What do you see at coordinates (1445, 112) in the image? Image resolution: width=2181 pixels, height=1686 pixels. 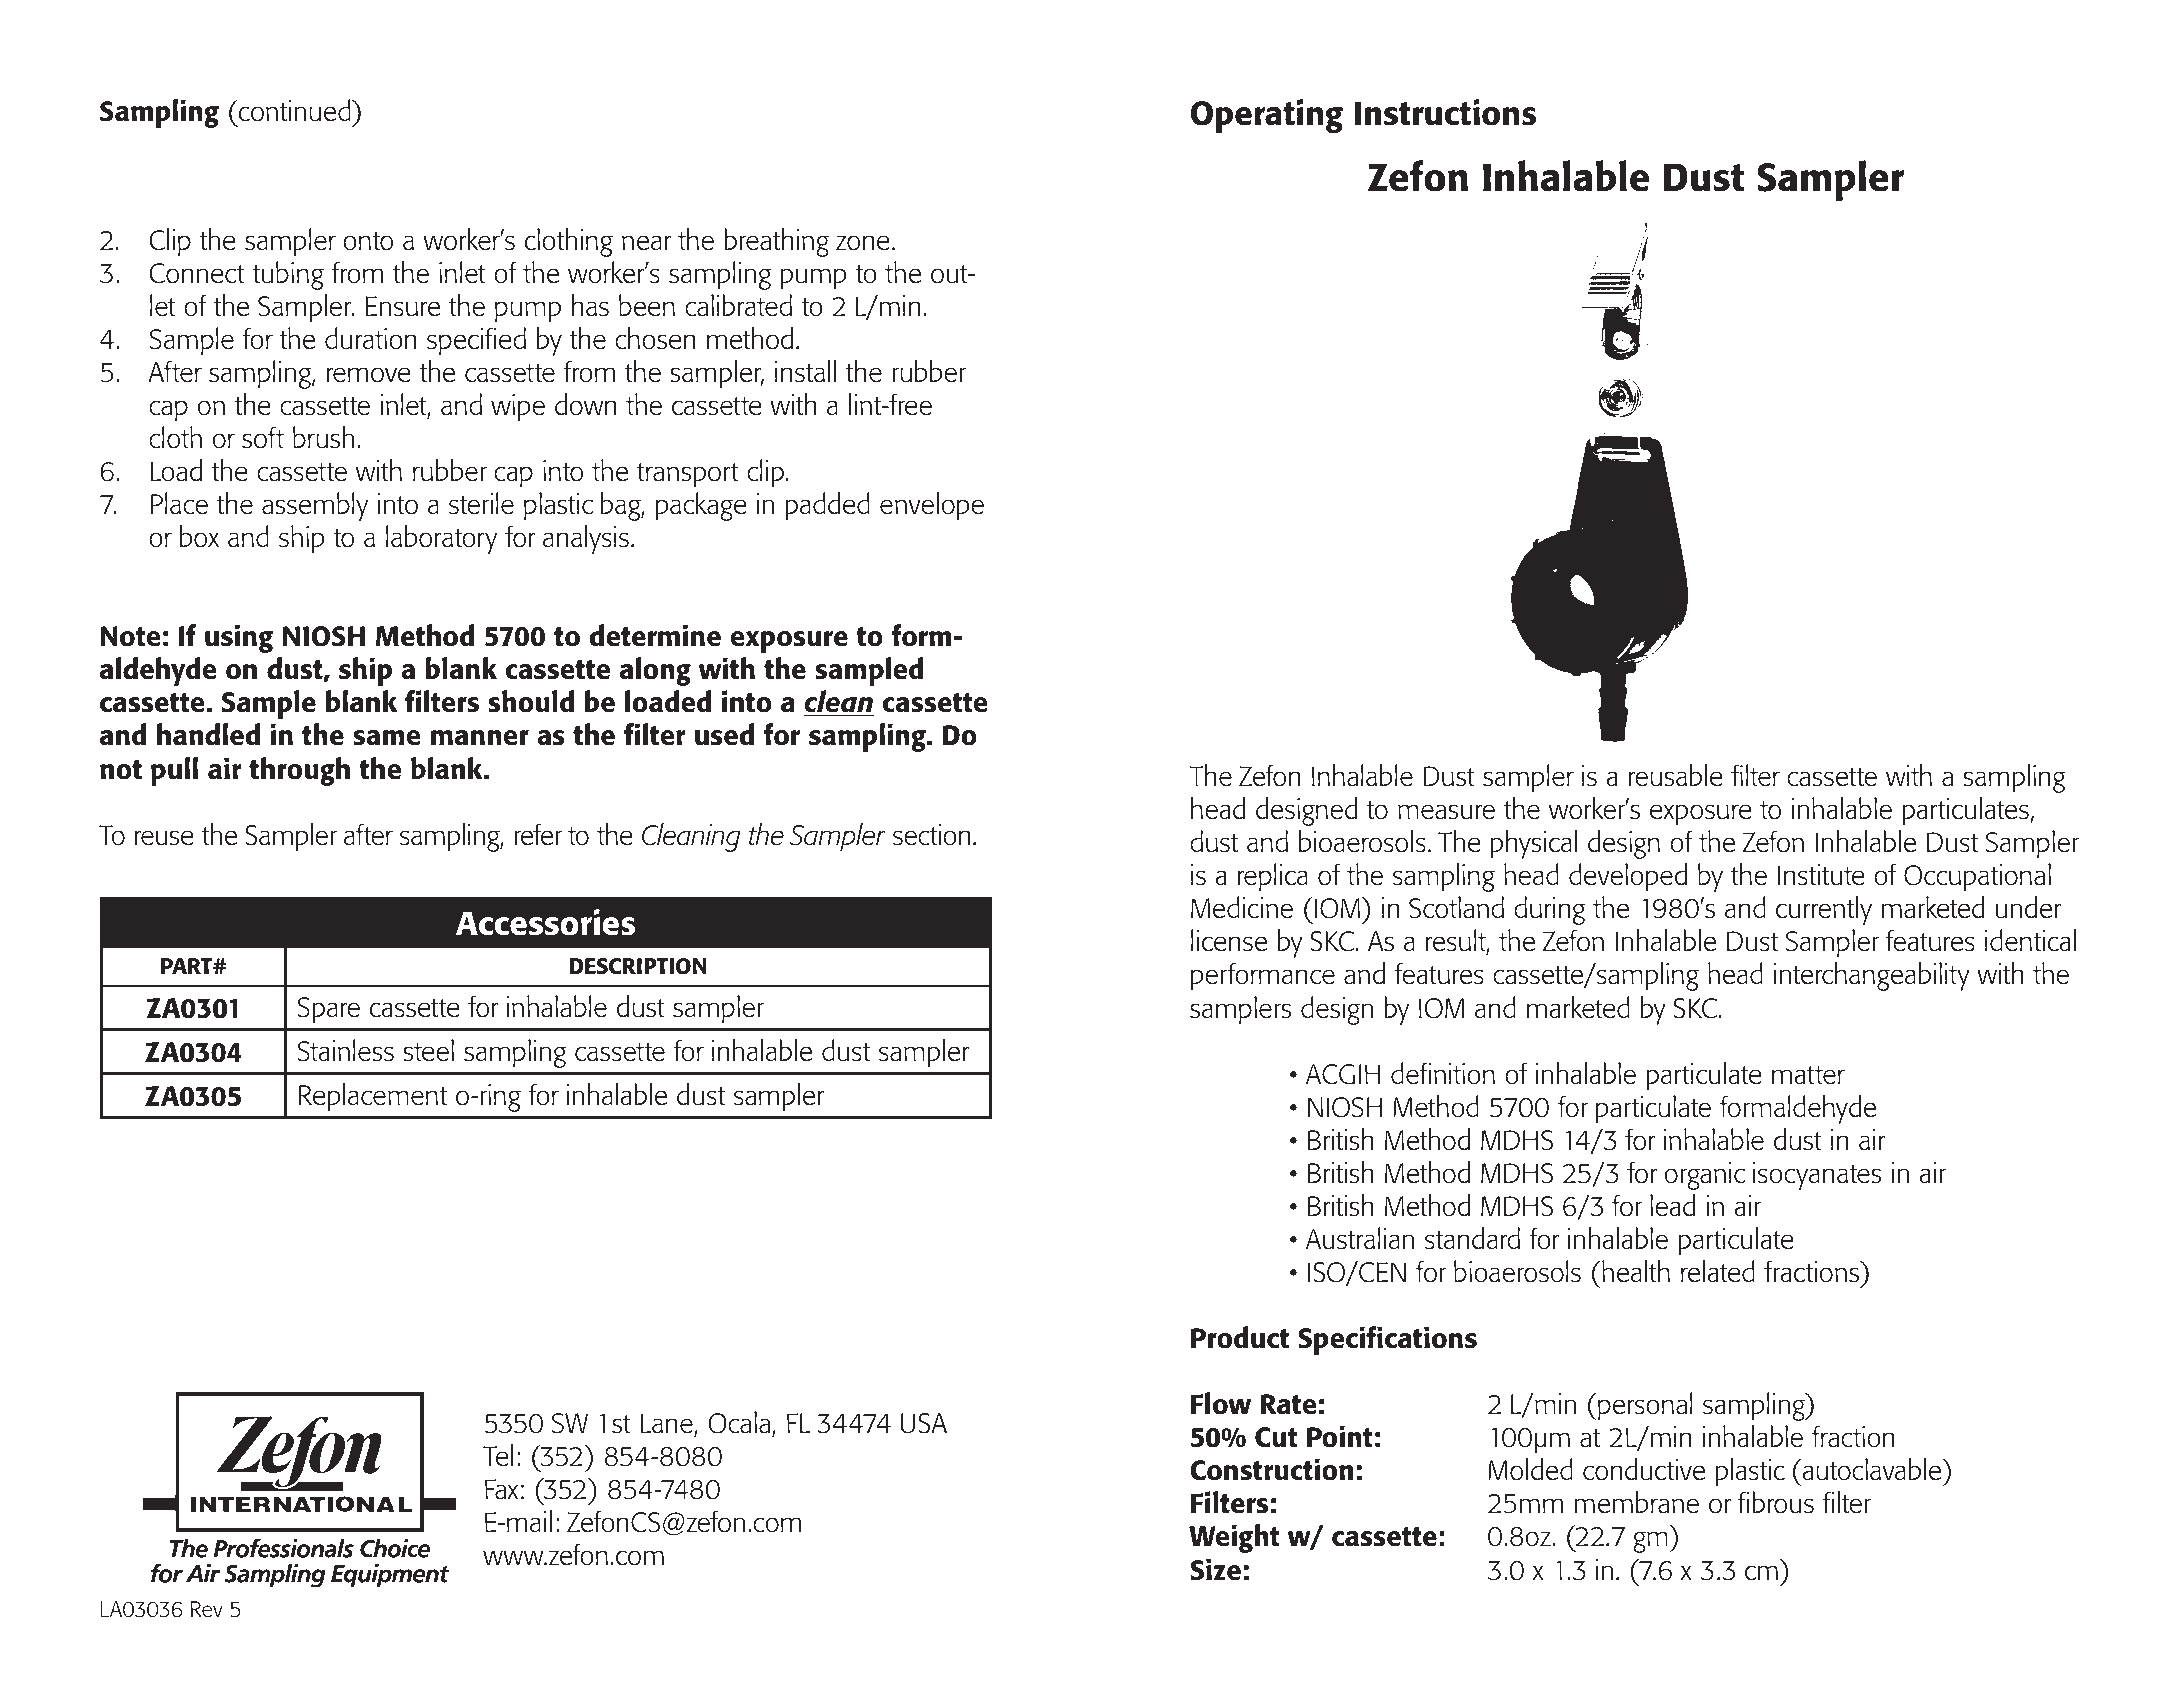 I see `Instructions` at bounding box center [1445, 112].
